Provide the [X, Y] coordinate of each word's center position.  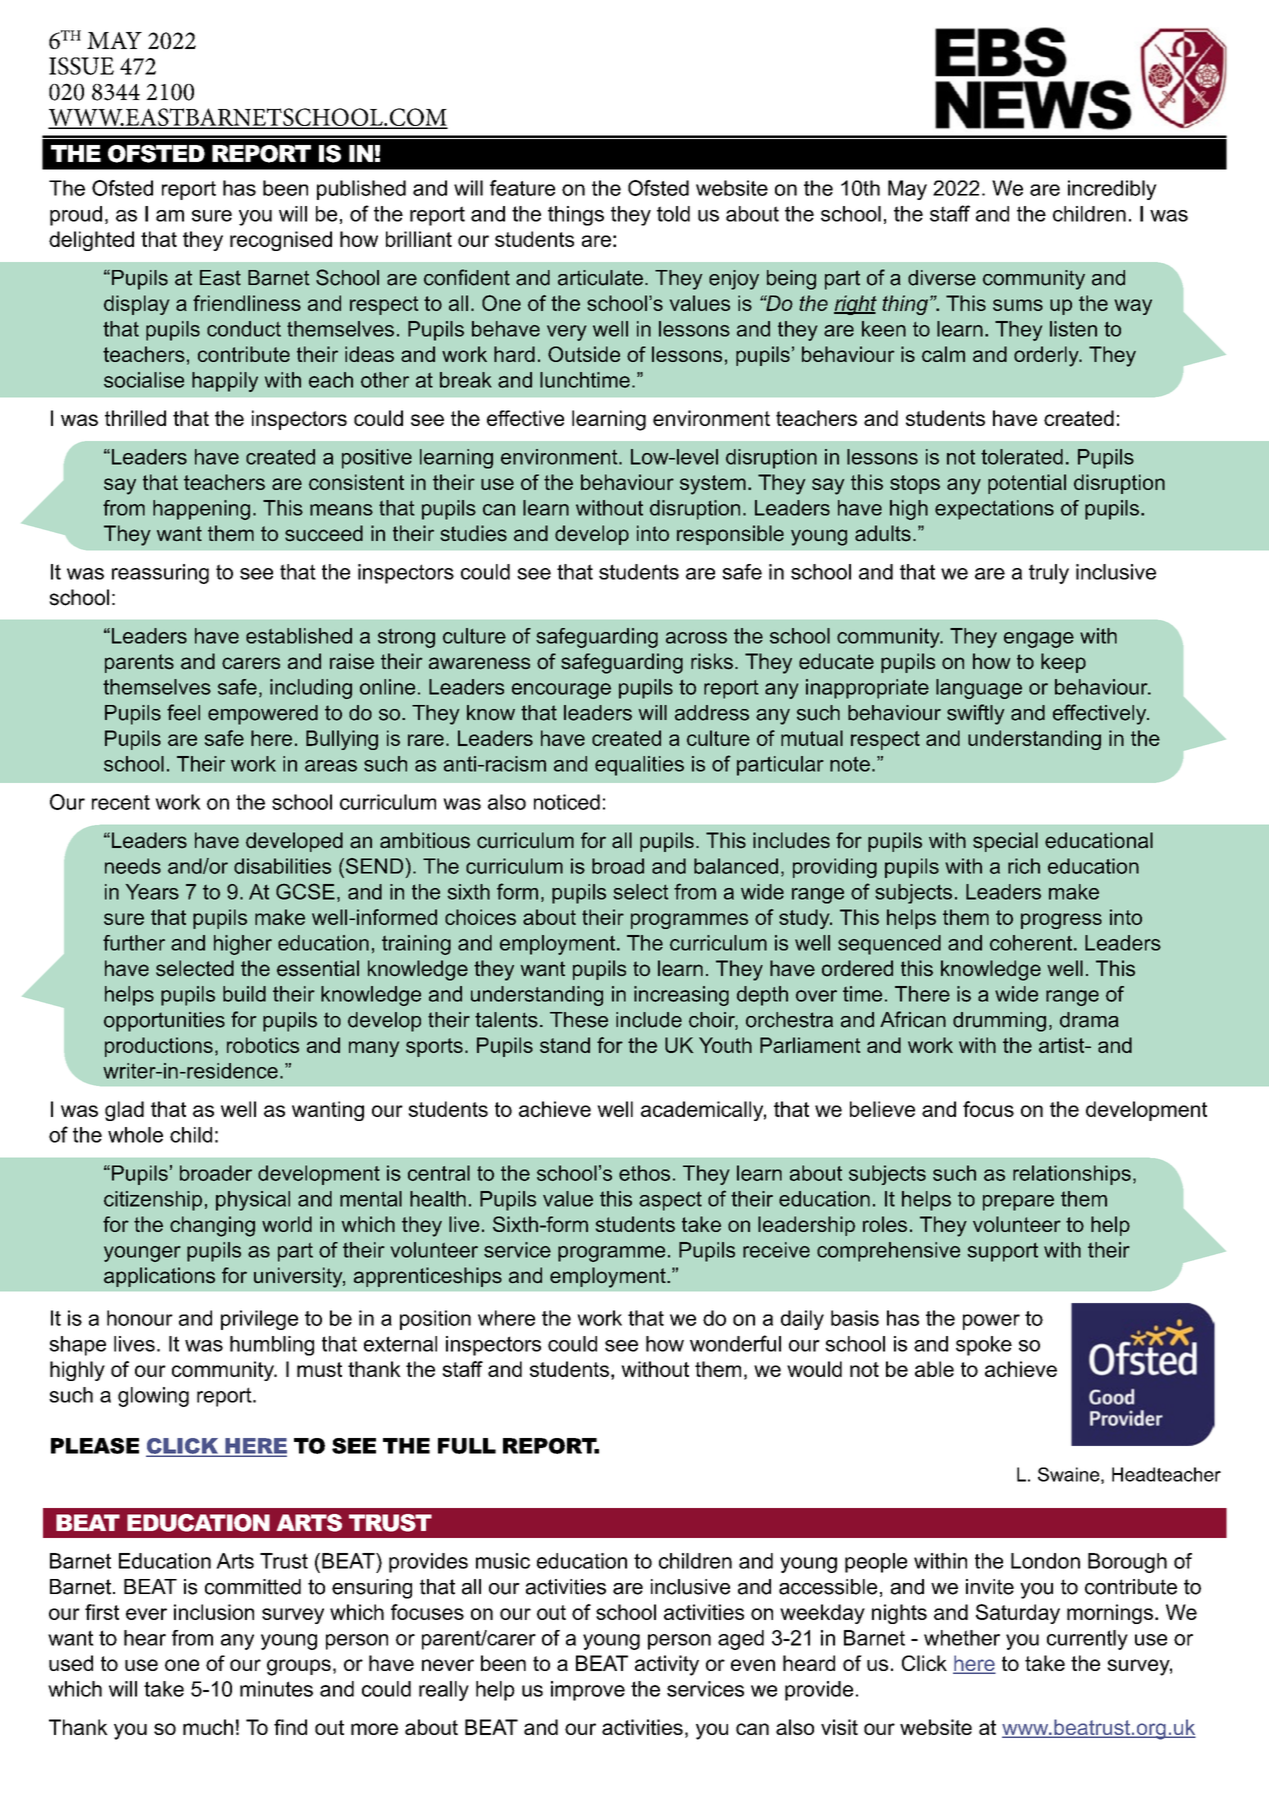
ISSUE [81, 66]
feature [522, 188]
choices [480, 917]
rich [1024, 866]
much [208, 1727]
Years [152, 892]
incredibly [1112, 190]
